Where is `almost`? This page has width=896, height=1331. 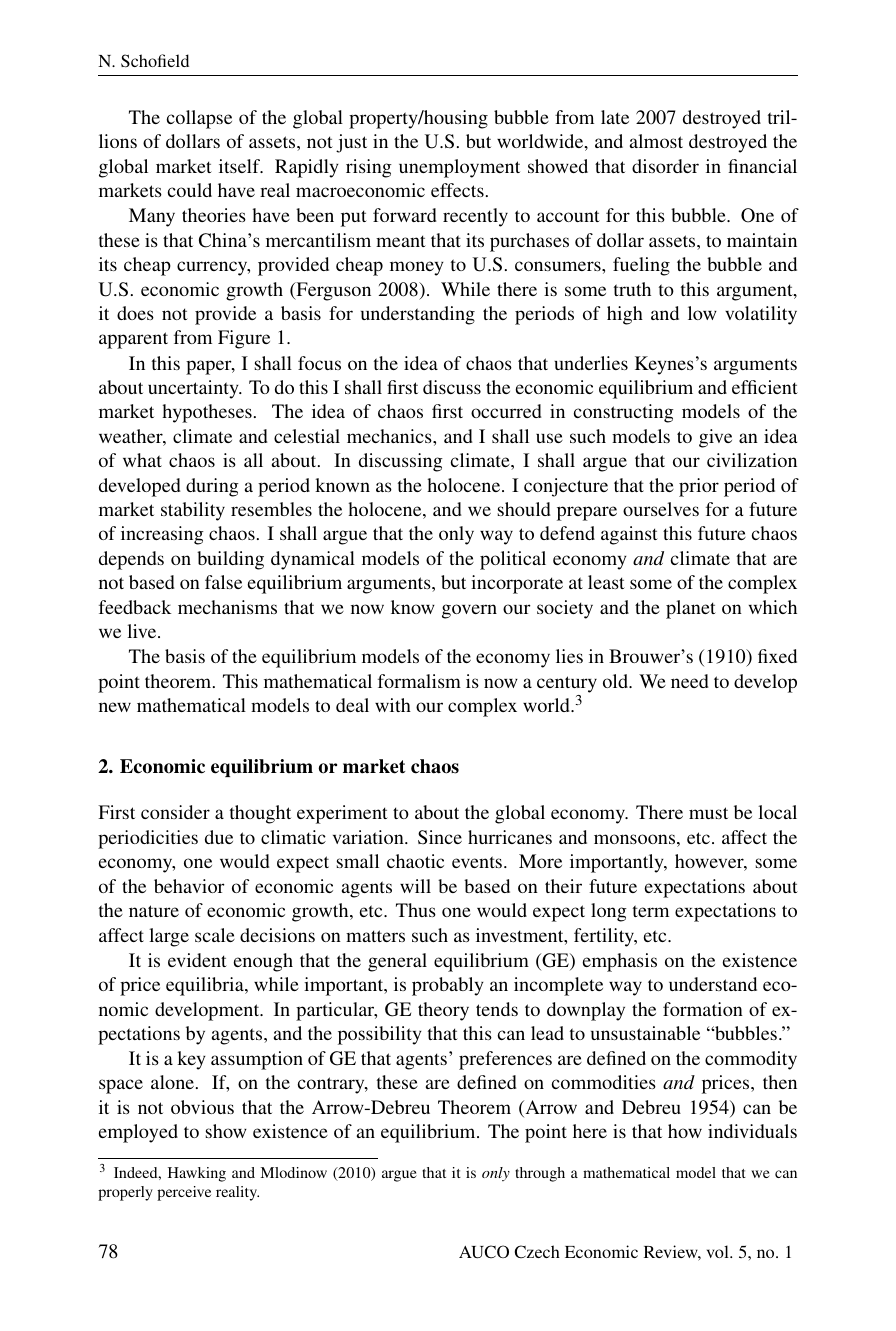
almost is located at coordinates (656, 141).
